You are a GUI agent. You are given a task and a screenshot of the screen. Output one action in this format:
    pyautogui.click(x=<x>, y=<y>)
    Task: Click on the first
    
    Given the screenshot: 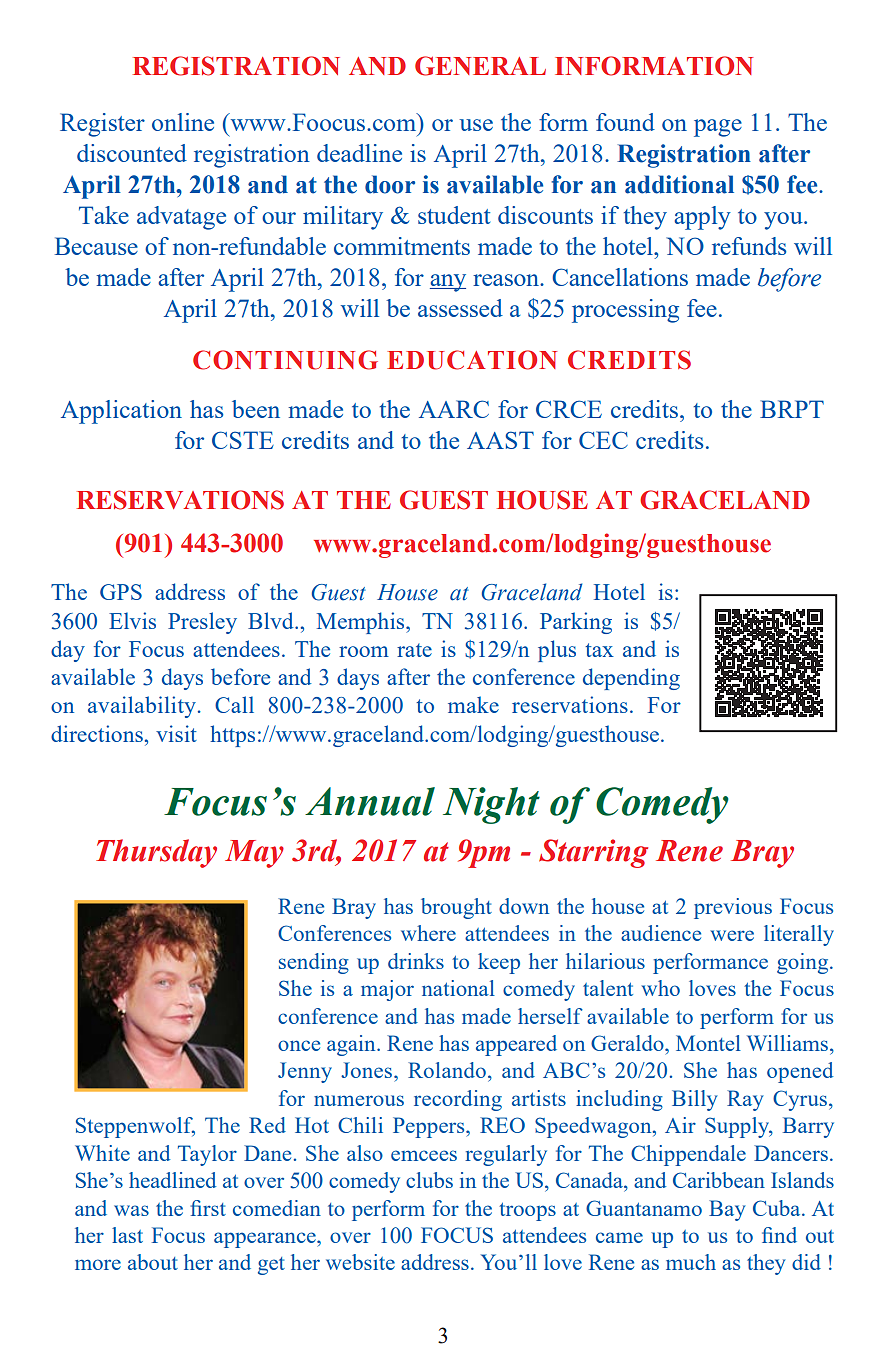 What is the action you would take?
    pyautogui.click(x=208, y=1208)
